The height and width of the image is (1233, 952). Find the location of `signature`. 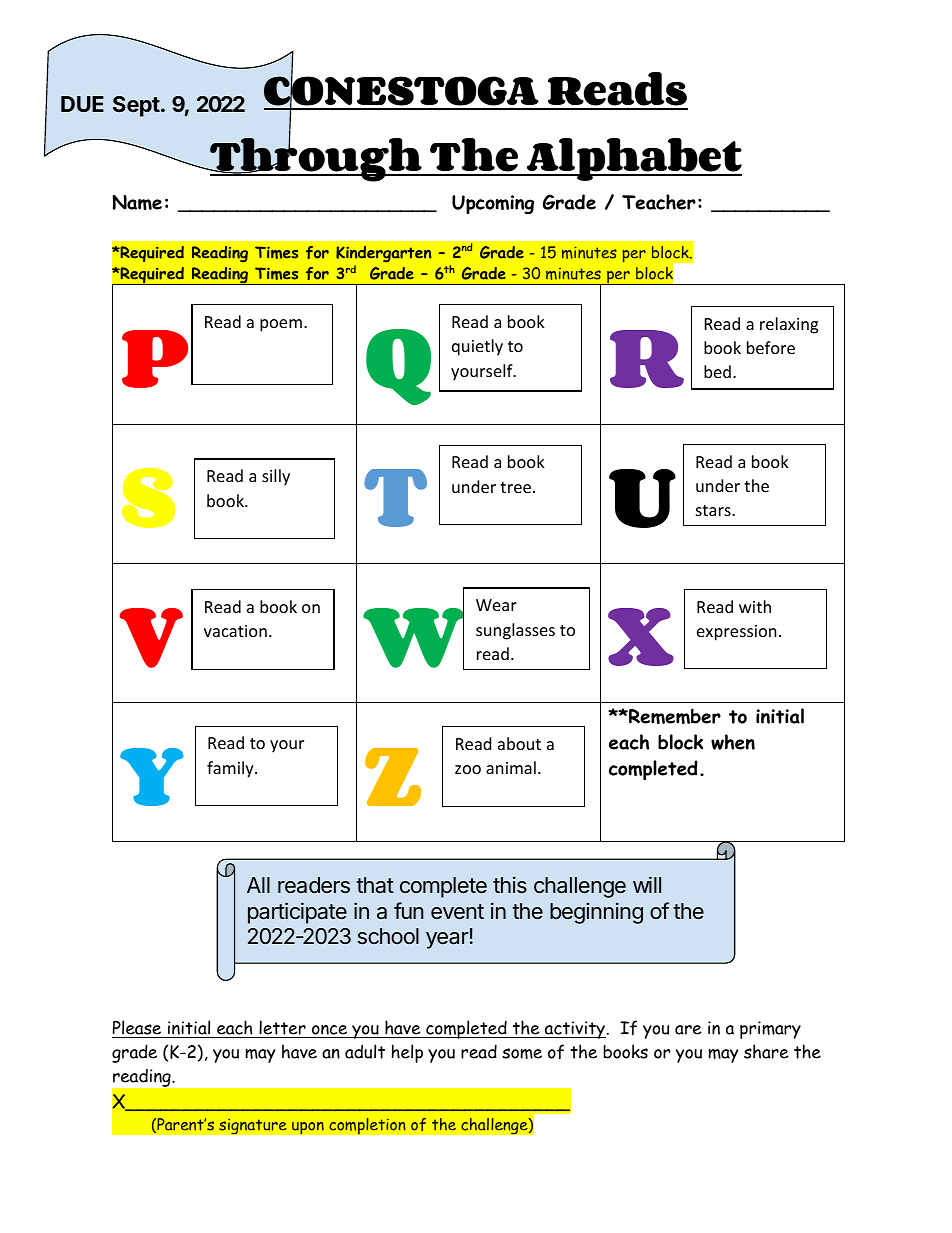

signature is located at coordinates (253, 1126).
